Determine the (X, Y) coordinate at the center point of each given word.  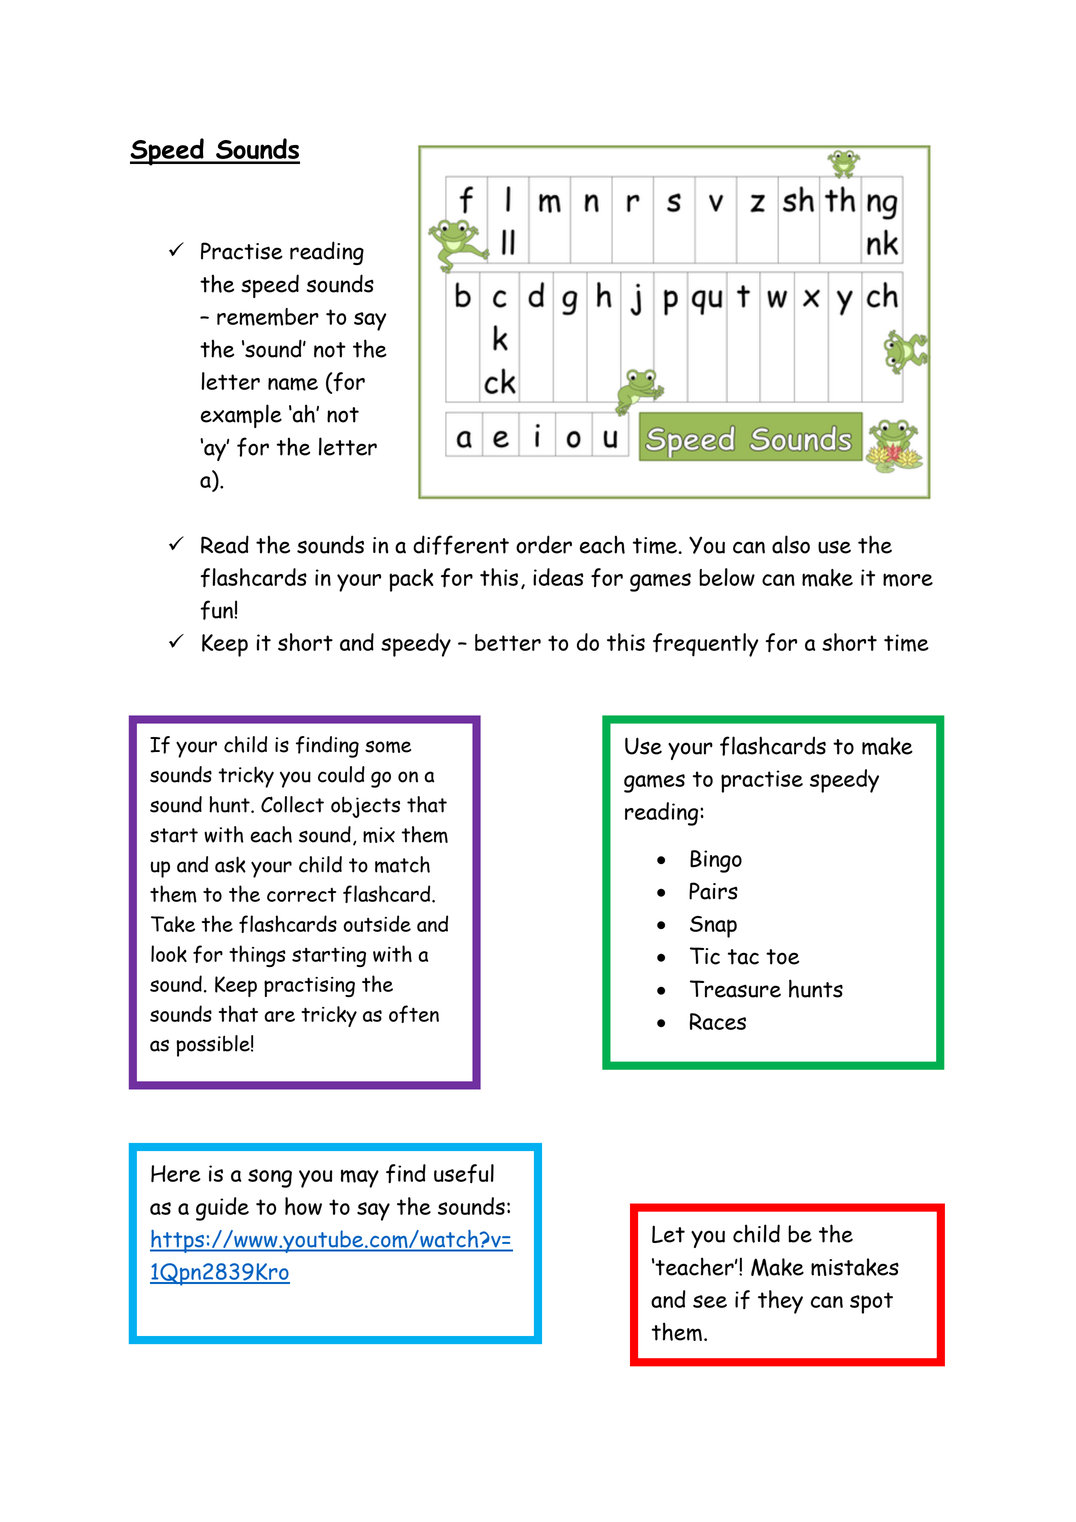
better (508, 642)
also (791, 544)
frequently (706, 645)
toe (782, 957)
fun (217, 610)
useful (464, 1173)
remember (268, 317)
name (293, 384)
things (257, 956)
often (414, 1014)
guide (222, 1209)
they (780, 1302)
